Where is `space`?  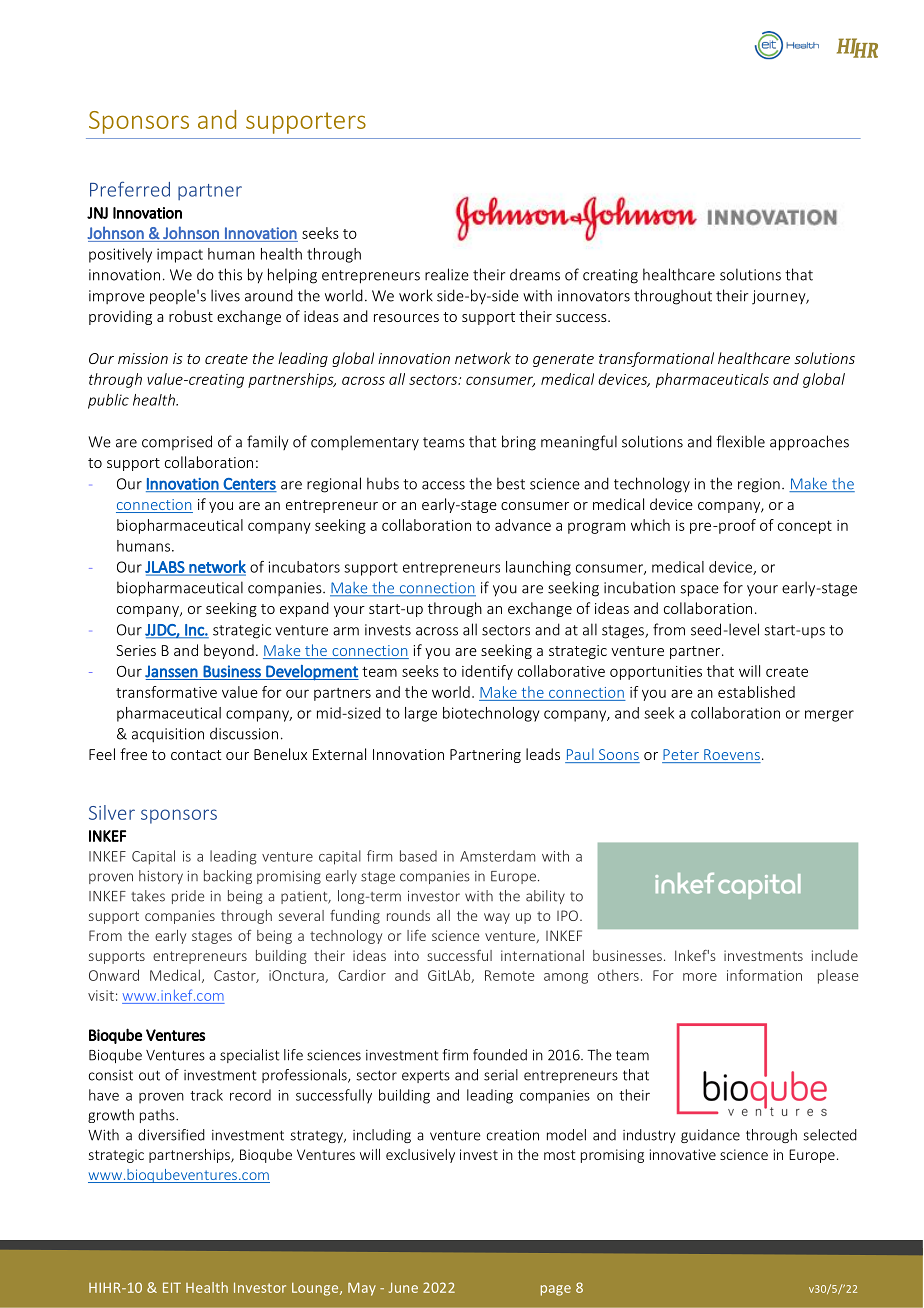
space is located at coordinates (699, 591).
